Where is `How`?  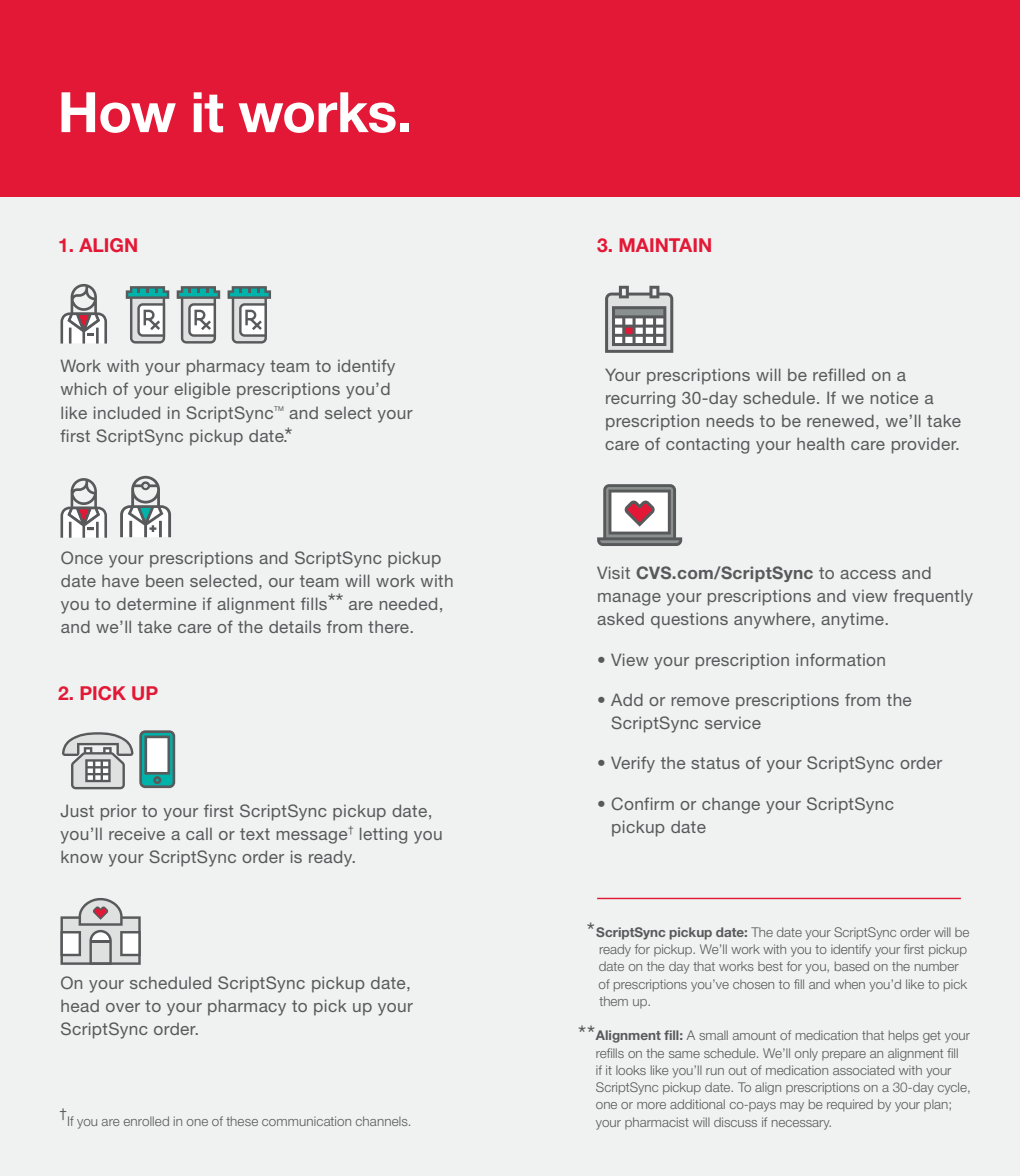
How is located at coordinates (118, 112).
